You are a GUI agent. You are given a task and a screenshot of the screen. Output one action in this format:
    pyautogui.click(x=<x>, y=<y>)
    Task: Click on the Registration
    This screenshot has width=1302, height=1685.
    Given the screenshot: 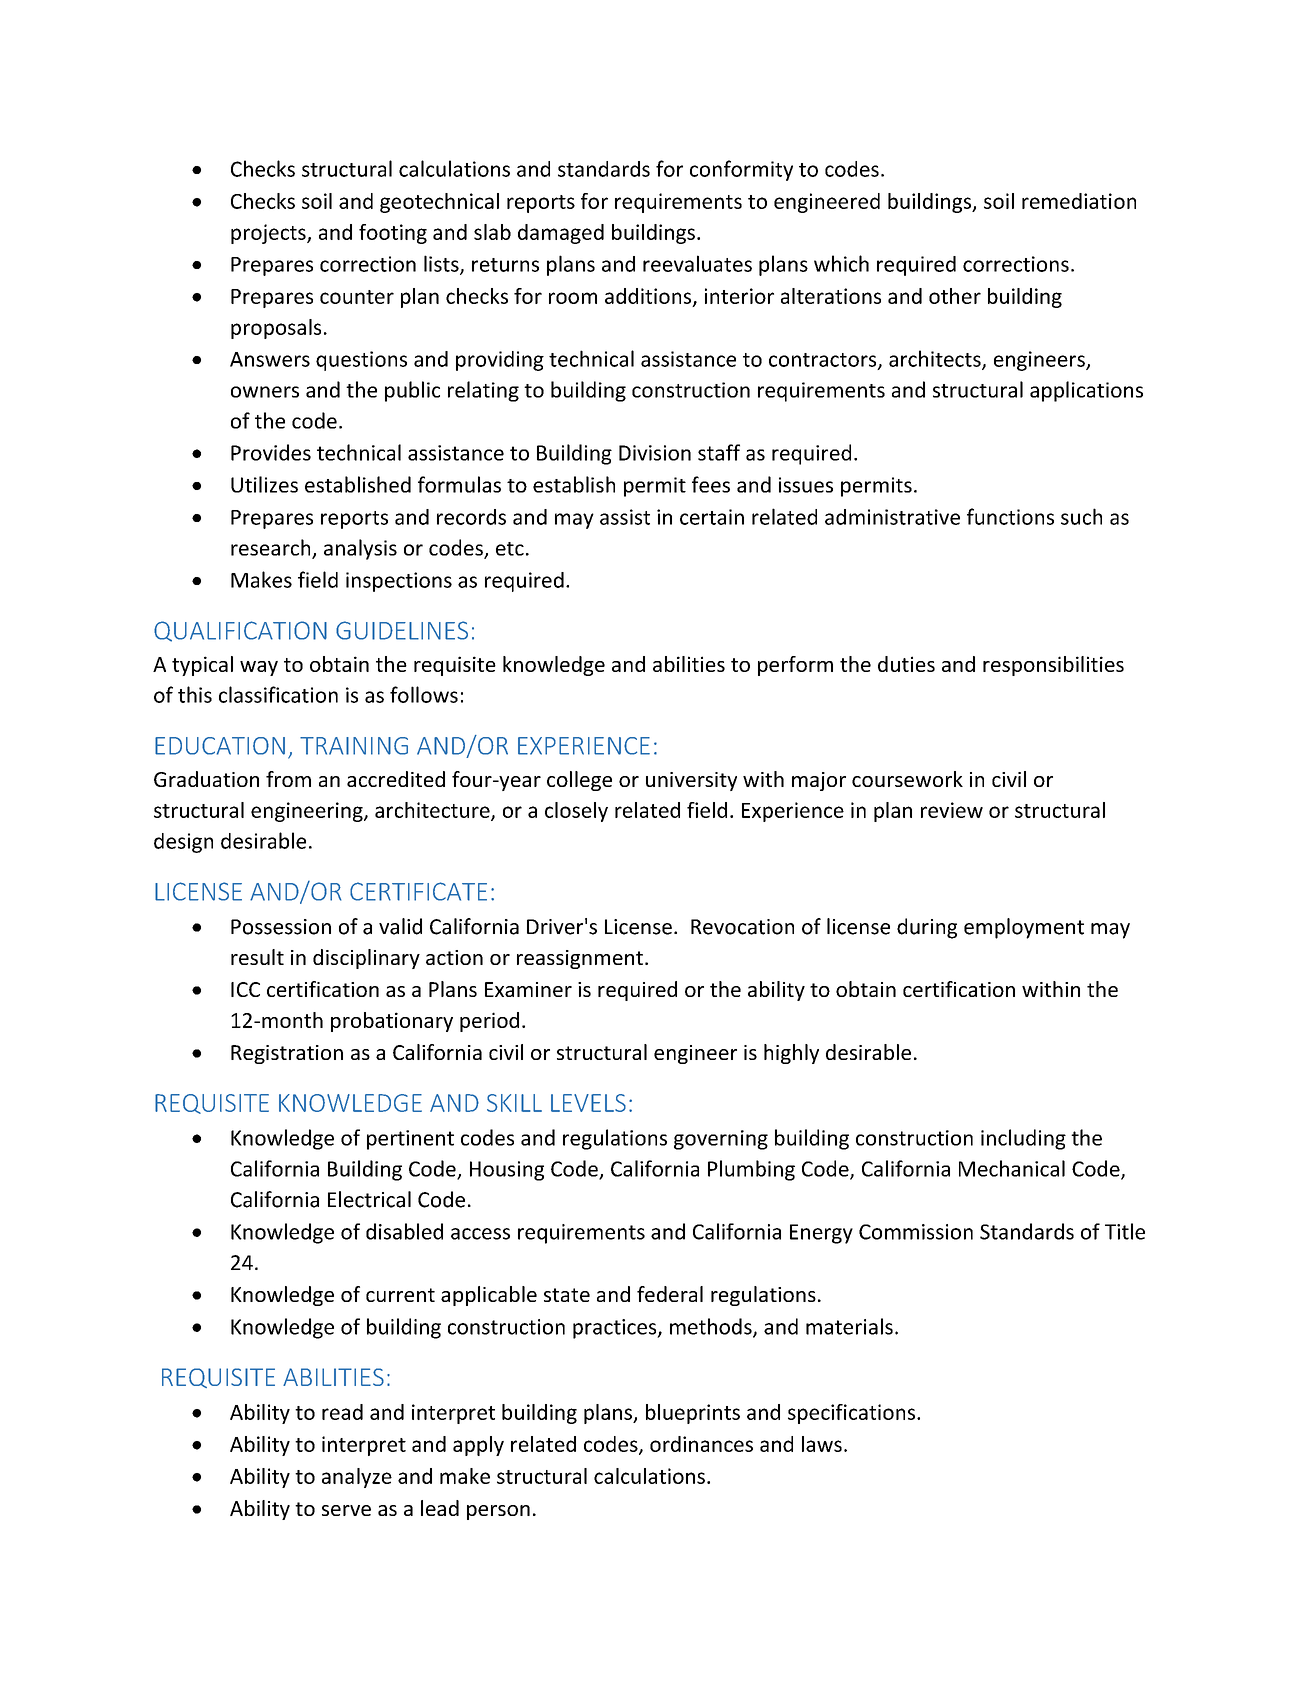 What is the action you would take?
    pyautogui.click(x=287, y=1054)
